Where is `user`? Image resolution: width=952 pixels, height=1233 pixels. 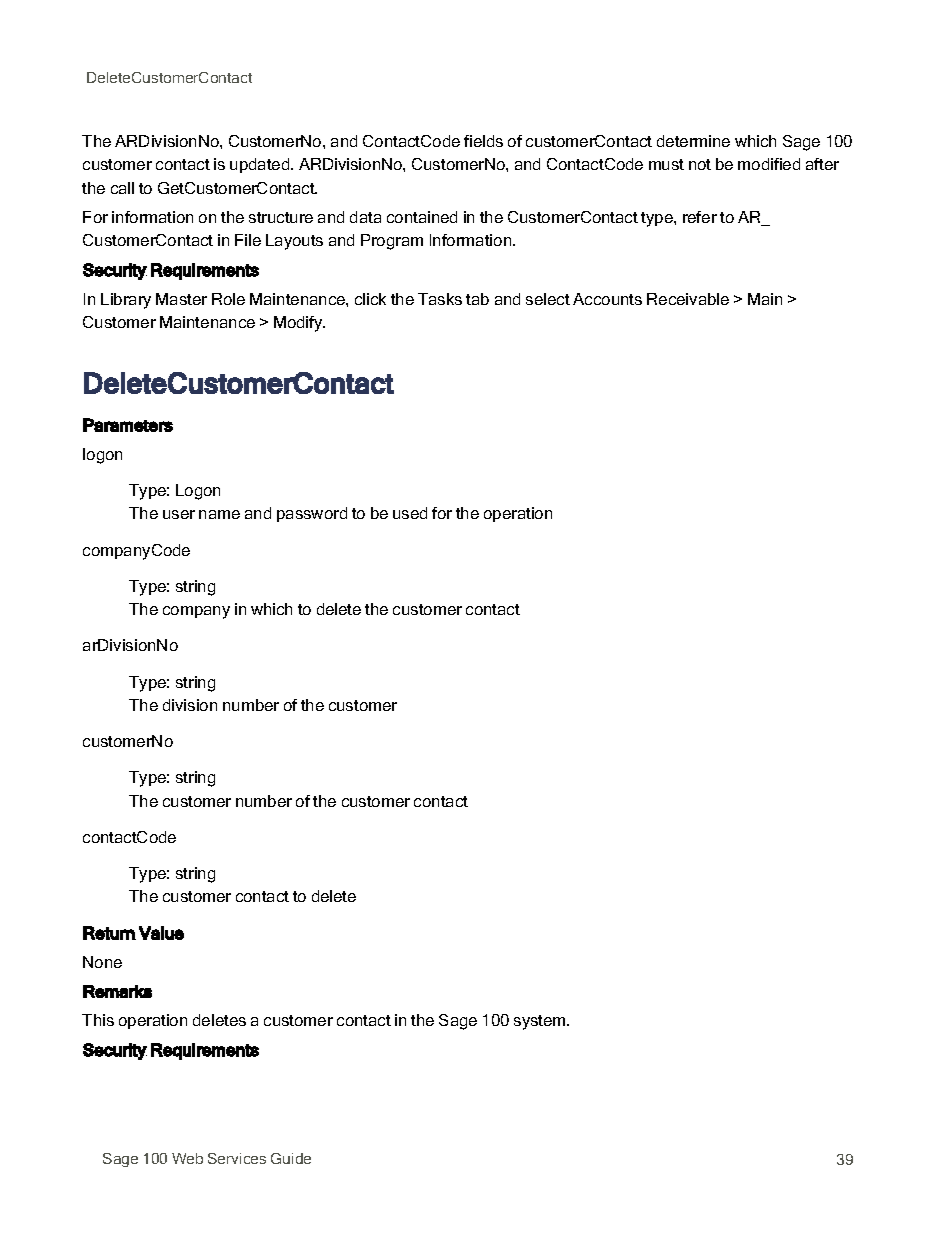
user is located at coordinates (179, 514).
